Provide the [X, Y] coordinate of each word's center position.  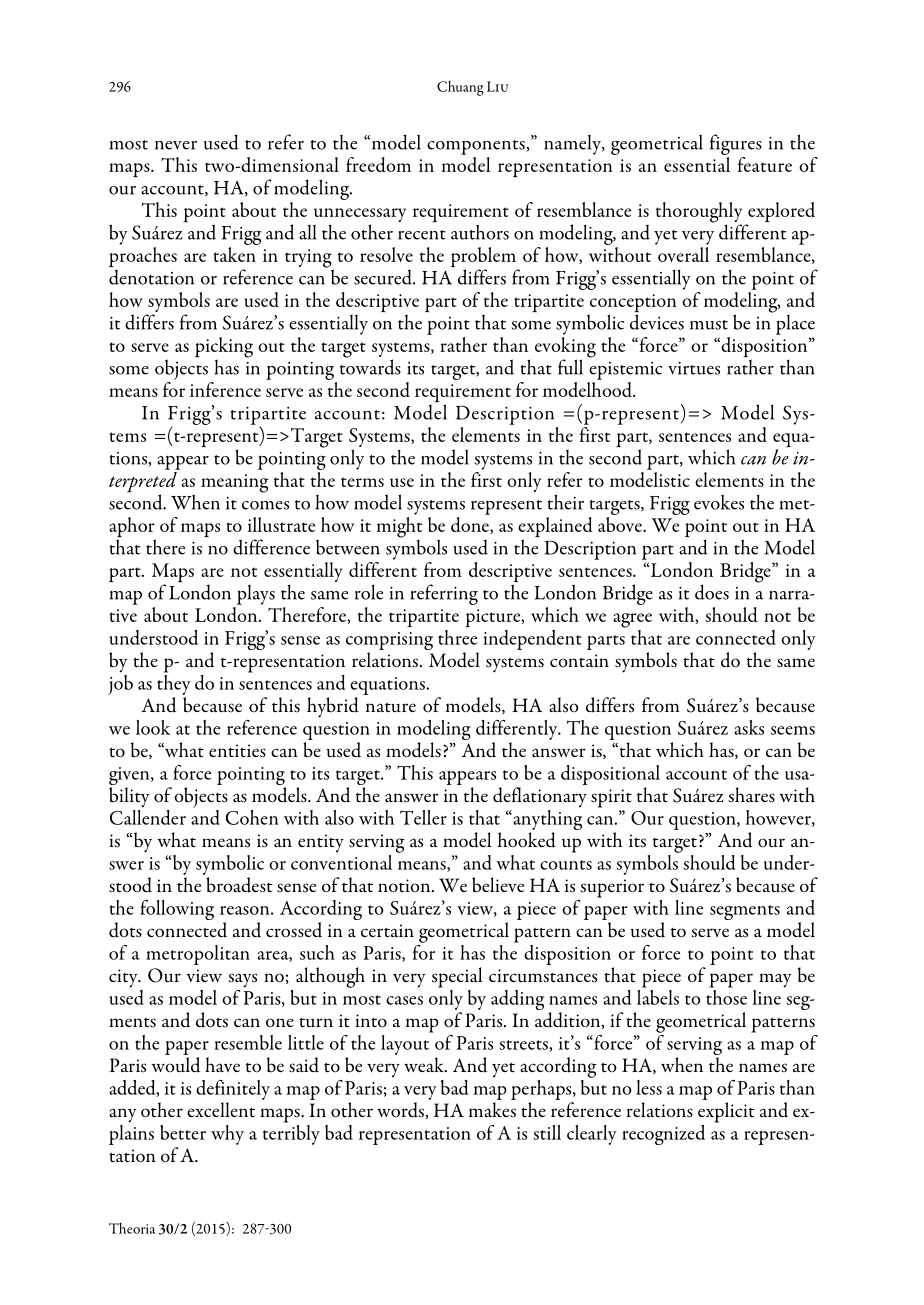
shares [751, 795]
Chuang [460, 88]
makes [492, 1110]
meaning [235, 483]
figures [736, 144]
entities [237, 751]
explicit [726, 1112]
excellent [221, 1109]
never [176, 145]
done [471, 525]
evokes [719, 502]
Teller [423, 817]
